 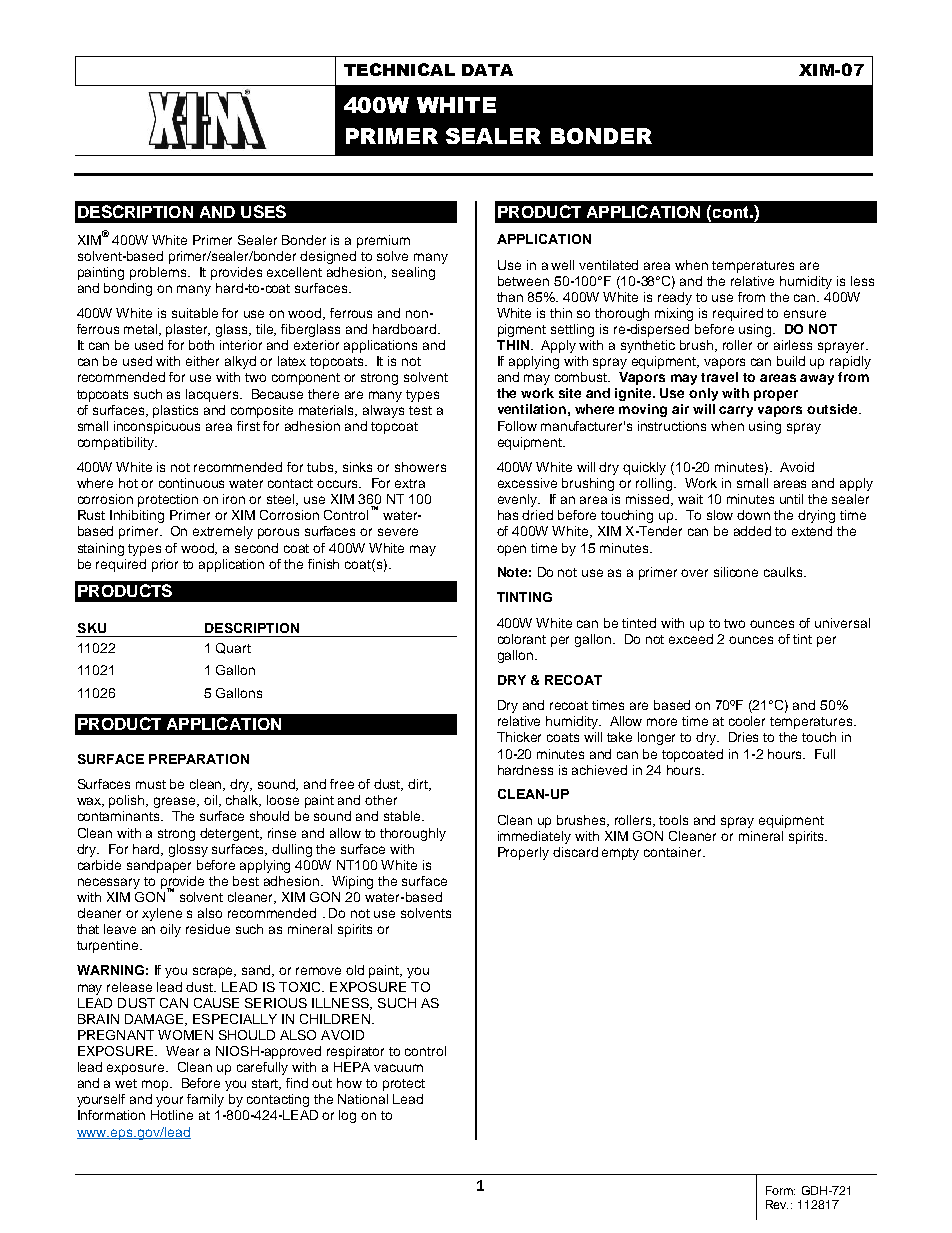 What do you see at coordinates (263, 211) in the page?
I see `USES` at bounding box center [263, 211].
